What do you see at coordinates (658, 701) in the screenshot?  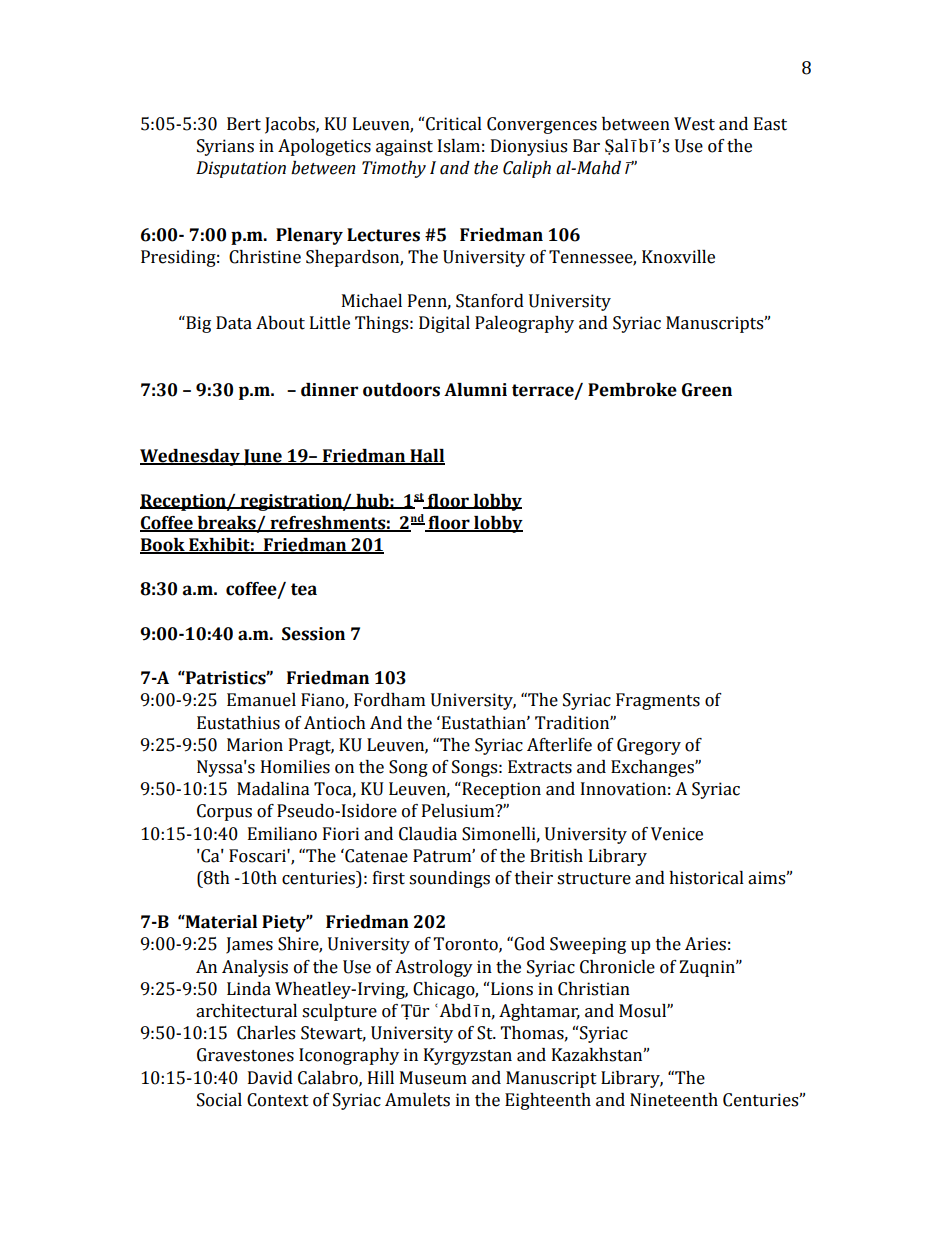 I see `Fragments` at bounding box center [658, 701].
